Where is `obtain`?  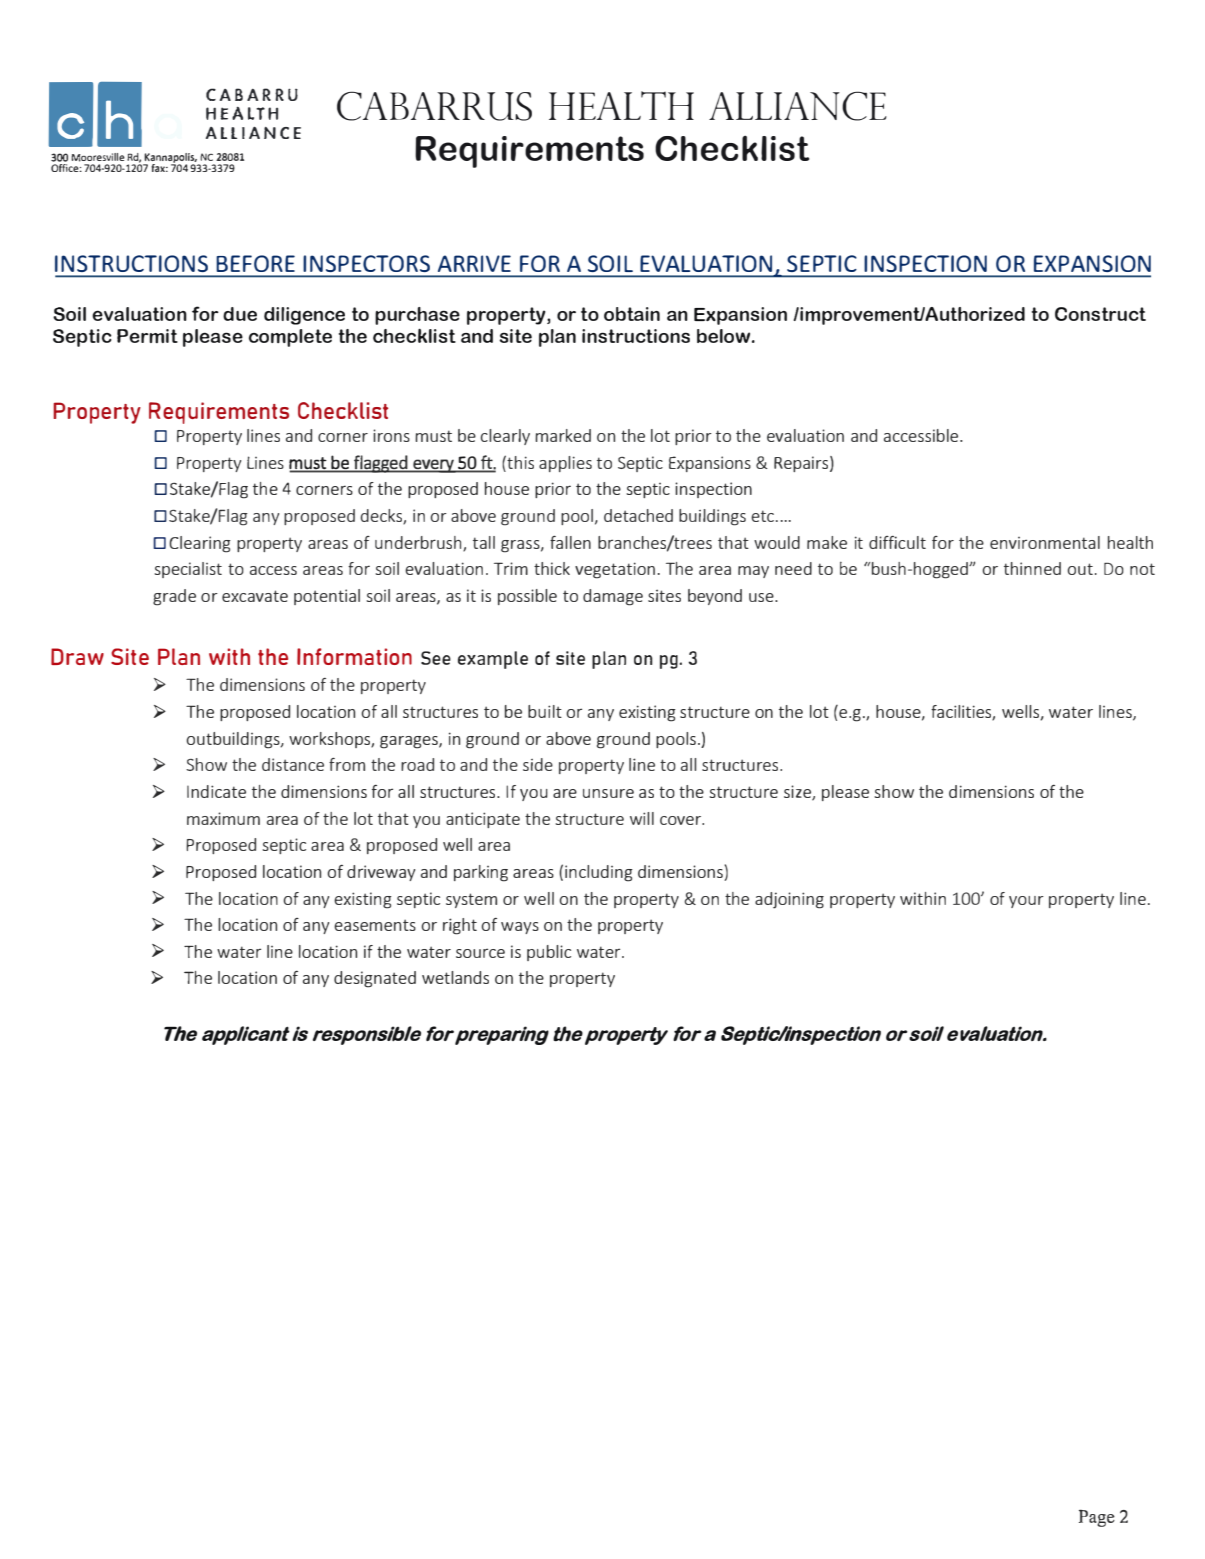
obtain is located at coordinates (632, 314).
